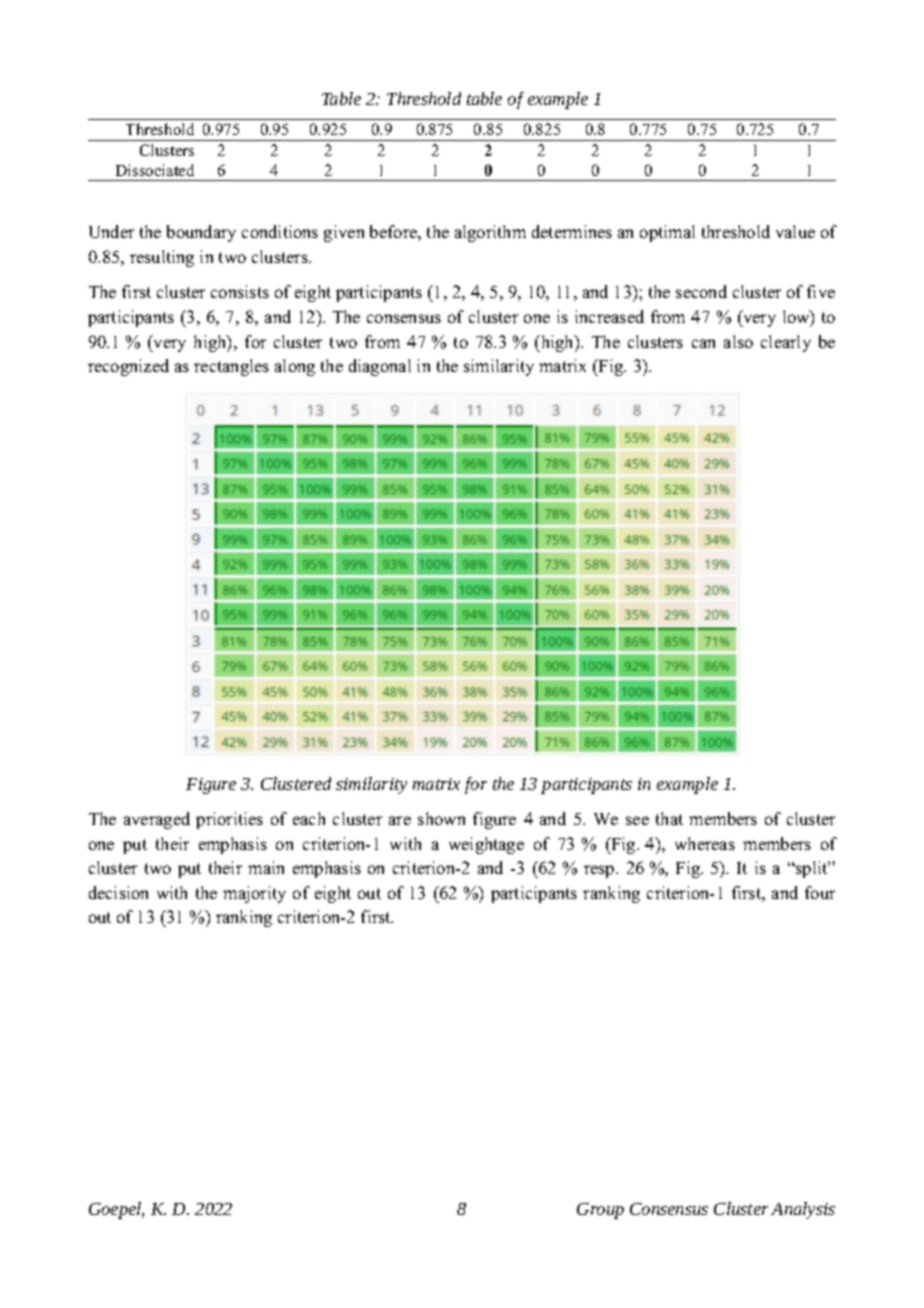 This screenshot has width=924, height=1308. I want to click on algorithm, so click(490, 233).
